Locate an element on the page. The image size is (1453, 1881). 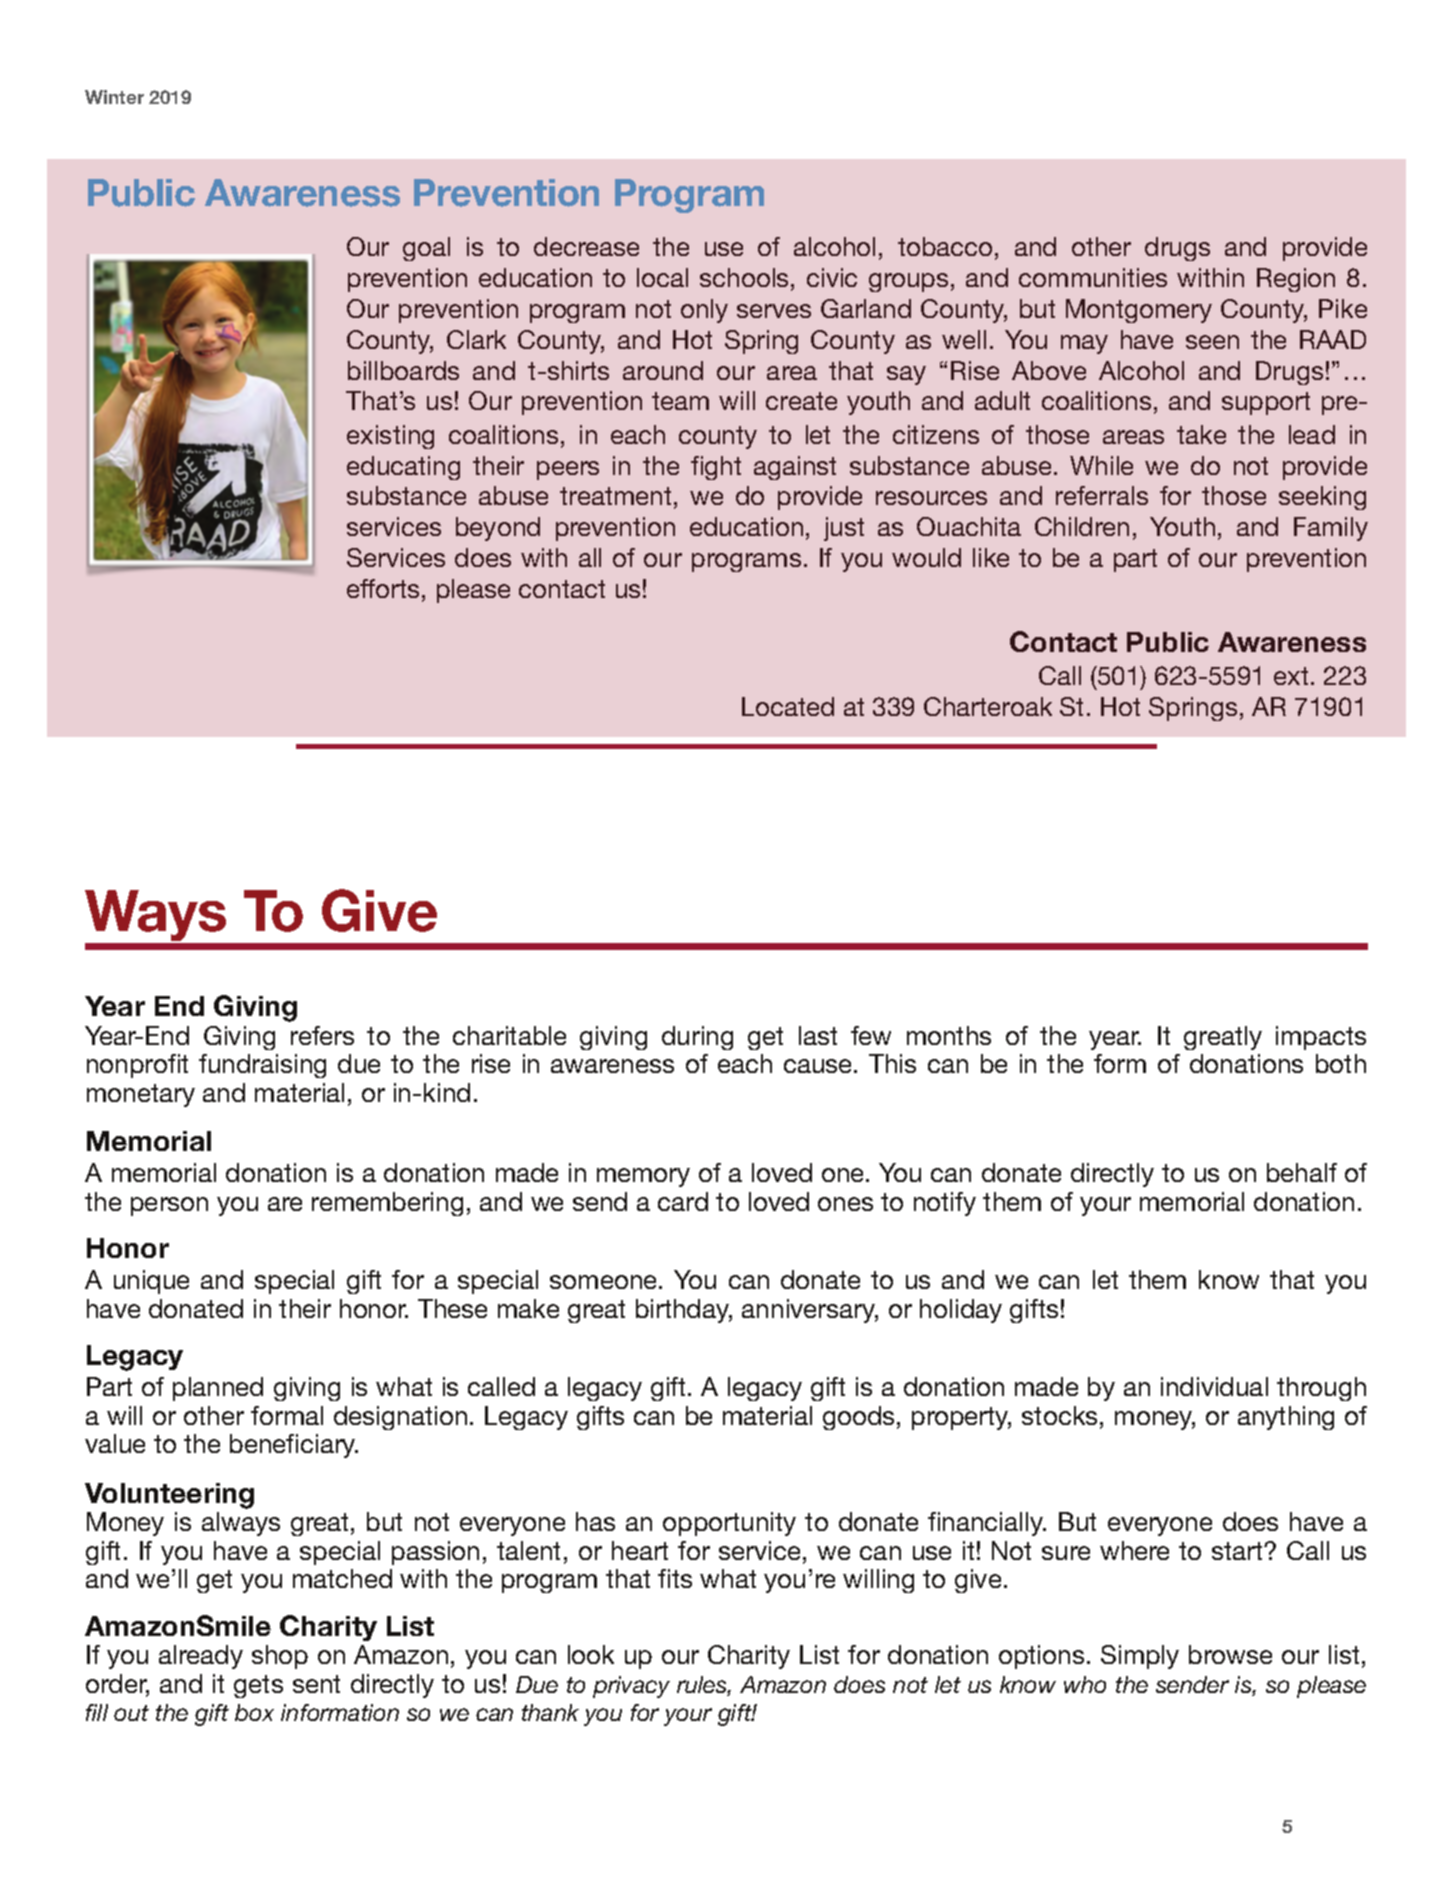
browse is located at coordinates (1230, 1654).
